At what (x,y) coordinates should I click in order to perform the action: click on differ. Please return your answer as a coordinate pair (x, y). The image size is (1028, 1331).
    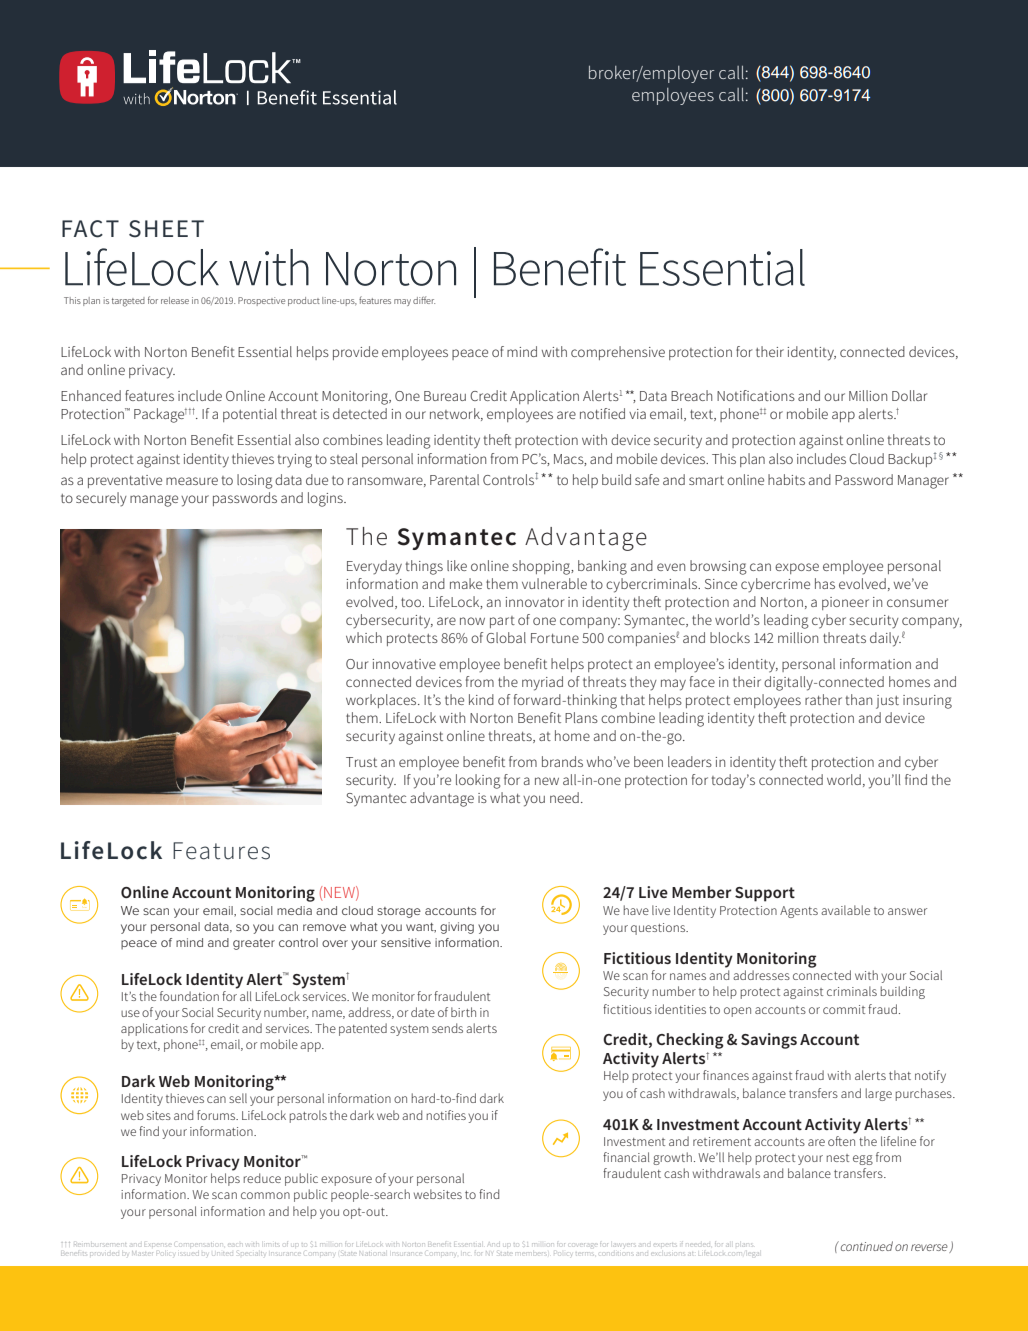
    Looking at the image, I should click on (424, 300).
